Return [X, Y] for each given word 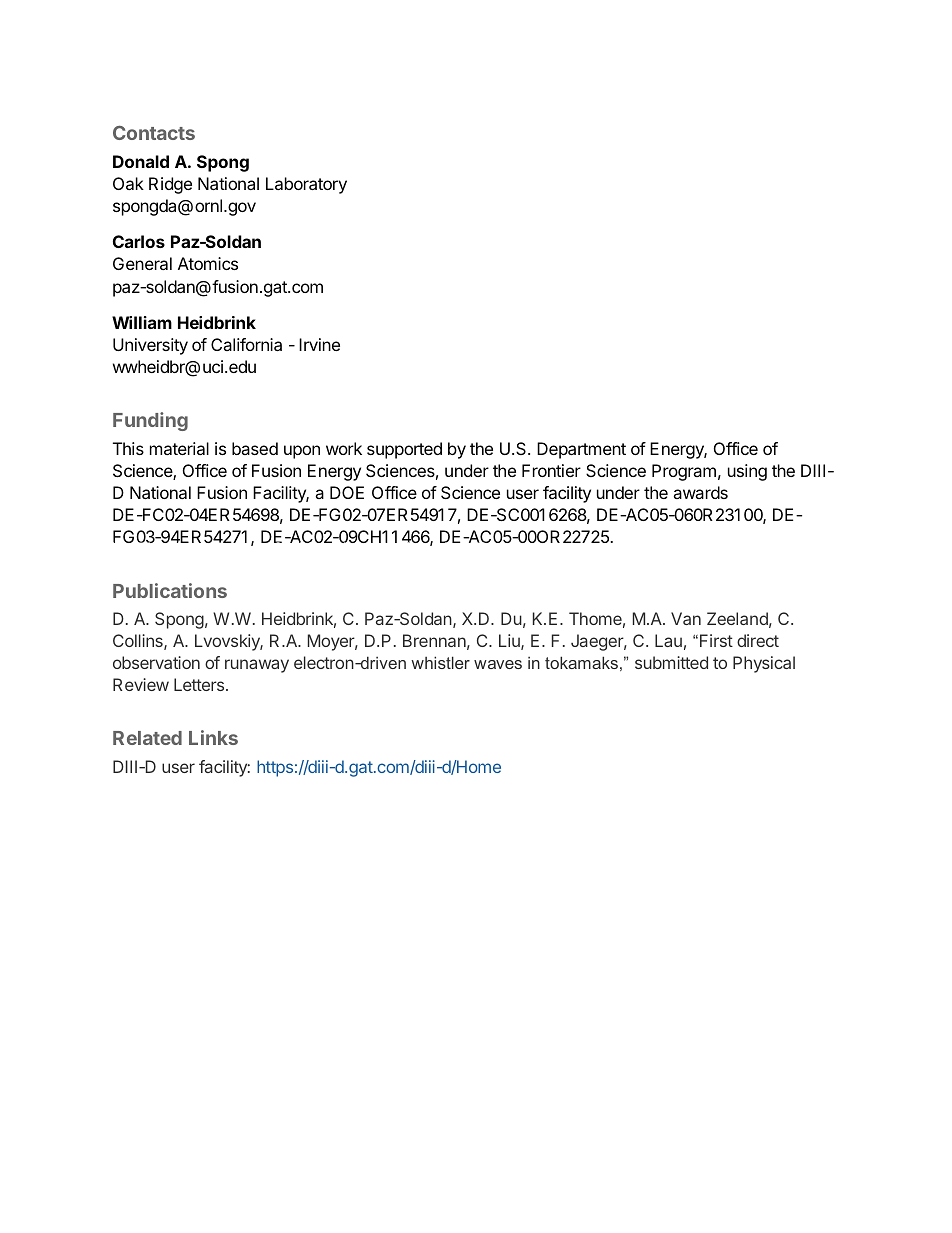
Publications [170, 590]
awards [700, 492]
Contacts [154, 133]
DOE [347, 492]
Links [213, 737]
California [246, 344]
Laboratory [306, 185]
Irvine [319, 344]
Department [581, 450]
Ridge [170, 185]
